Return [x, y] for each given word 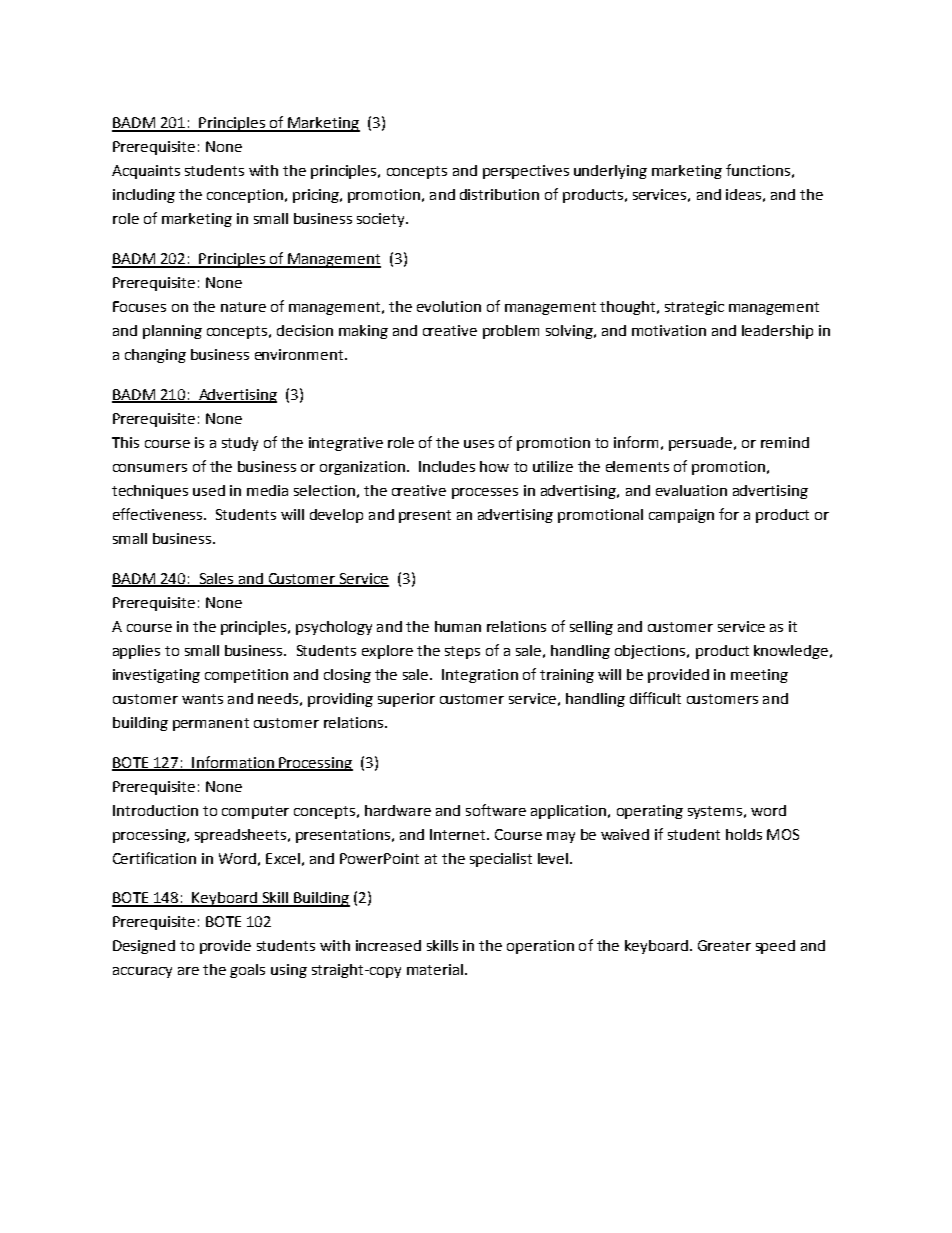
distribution [499, 194]
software [496, 810]
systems [715, 812]
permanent [211, 724]
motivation [669, 330]
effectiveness [159, 514]
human [458, 626]
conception [245, 196]
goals [247, 971]
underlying [610, 172]
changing [155, 356]
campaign [681, 516]
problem [511, 332]
